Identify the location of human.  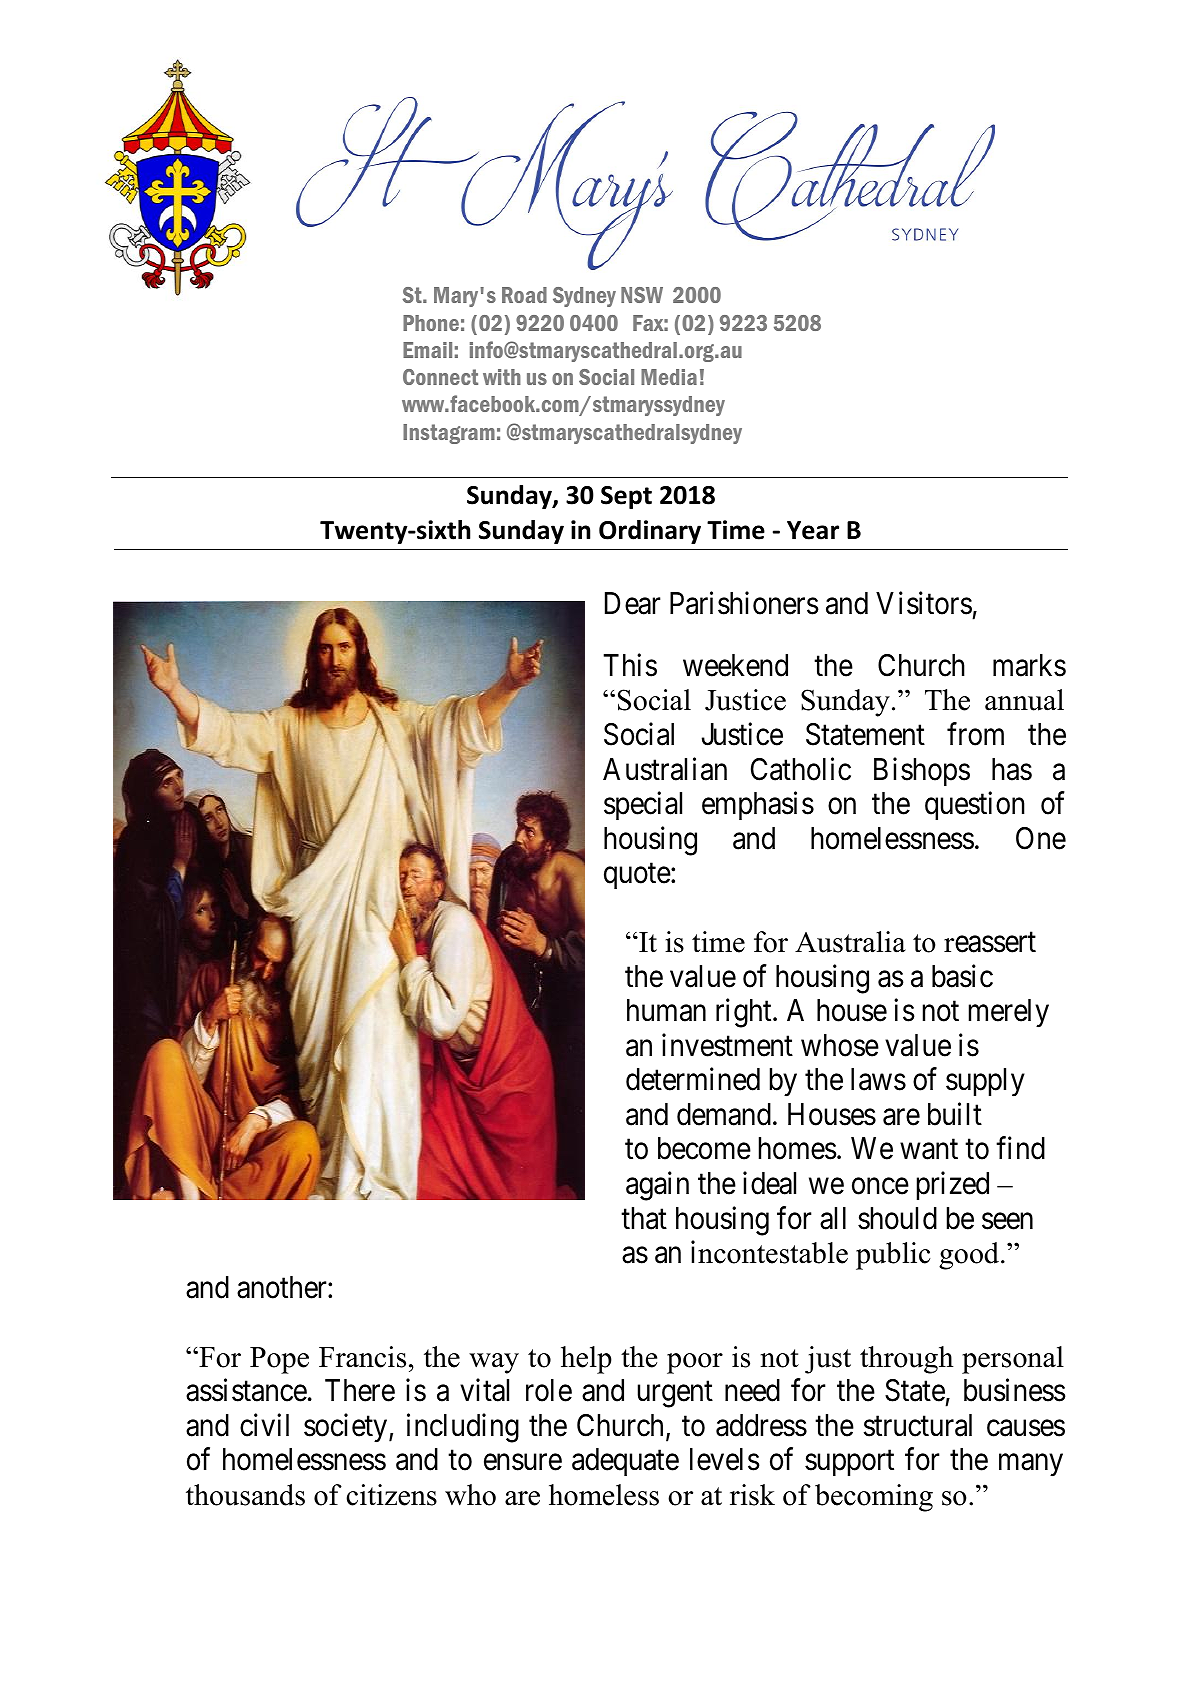
(666, 1010).
